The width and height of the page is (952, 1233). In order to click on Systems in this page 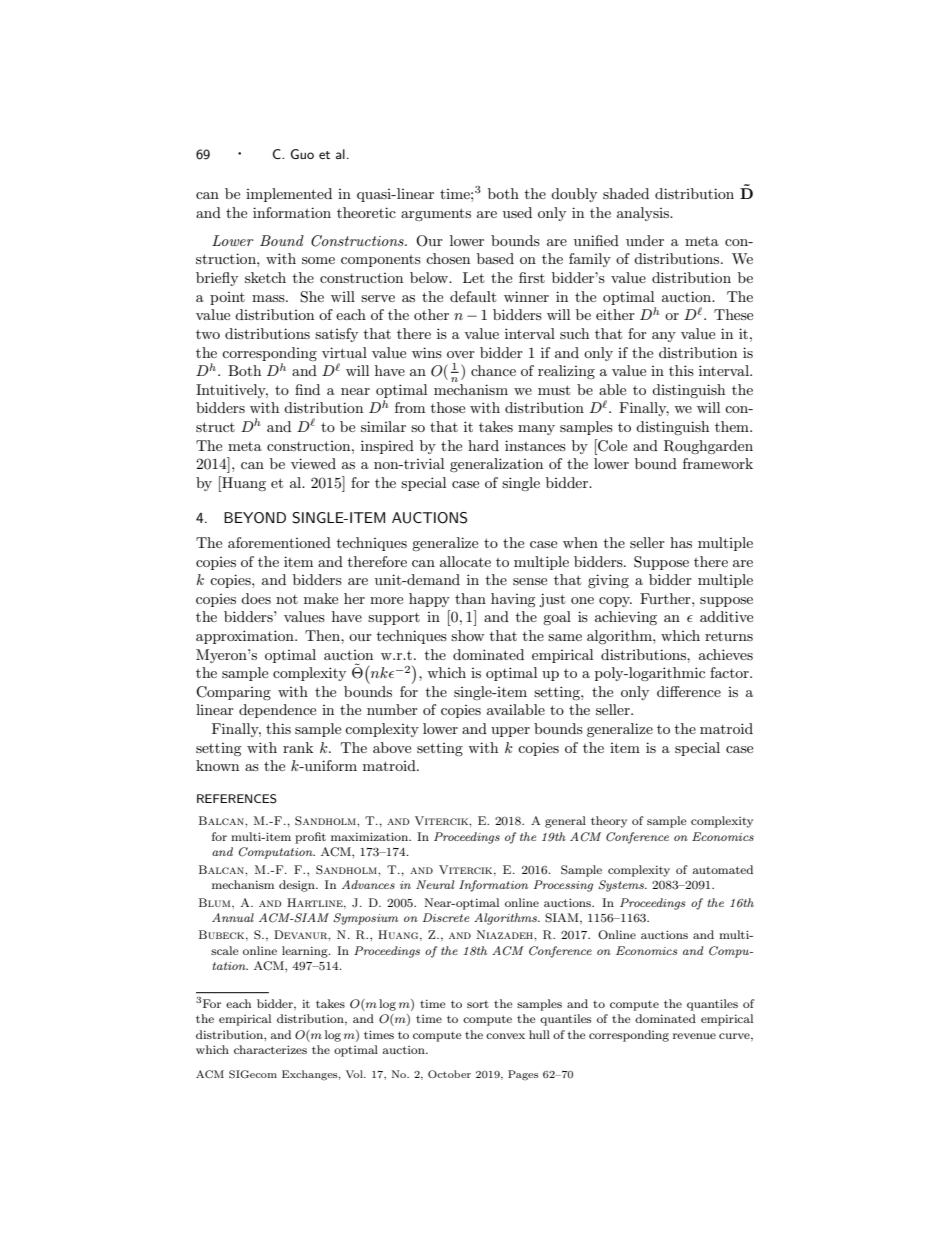, I will do `click(622, 886)`.
